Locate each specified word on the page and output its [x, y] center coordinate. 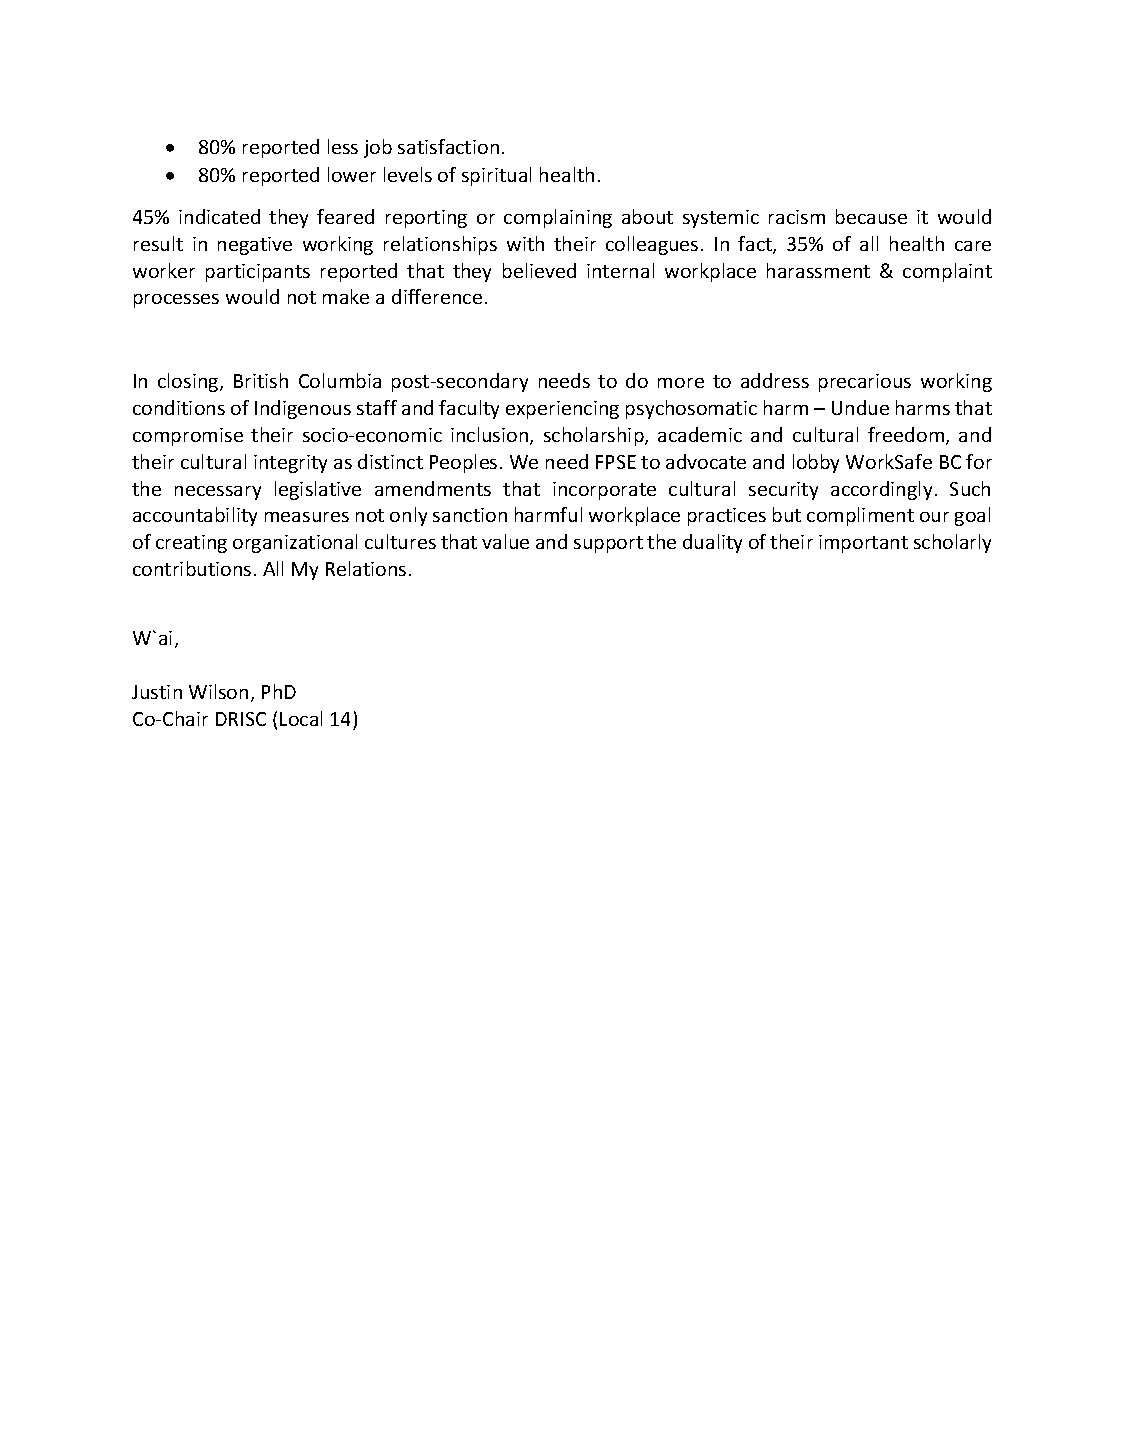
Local [301, 718]
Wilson [218, 691]
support [608, 544]
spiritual [496, 176]
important [863, 544]
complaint [947, 272]
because [871, 216]
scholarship [595, 436]
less [343, 146]
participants [258, 273]
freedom [907, 436]
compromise [188, 437]
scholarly [952, 543]
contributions [192, 568]
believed [539, 270]
